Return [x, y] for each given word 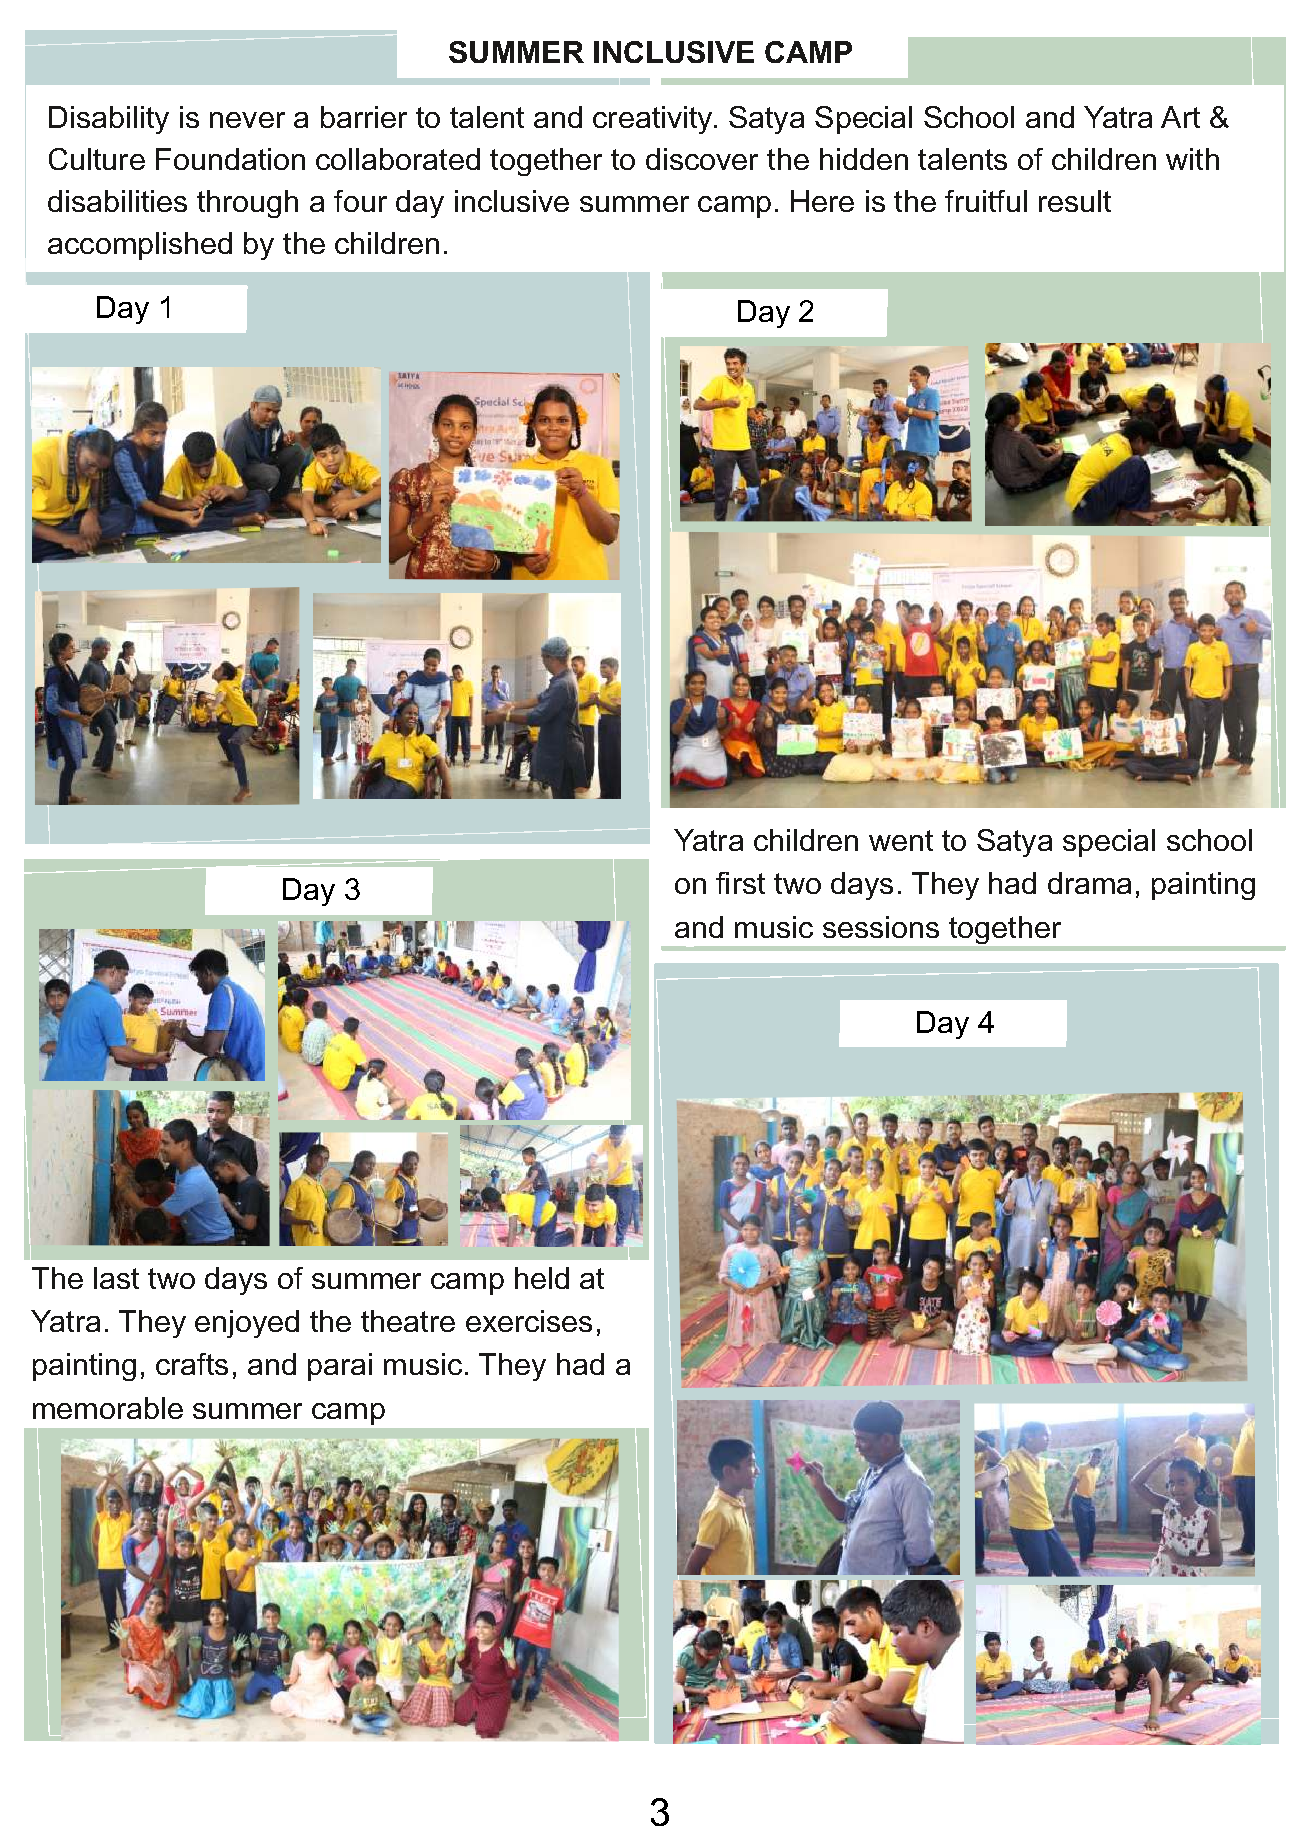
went [901, 840]
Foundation [230, 159]
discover [702, 159]
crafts [192, 1364]
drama [1089, 883]
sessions [881, 927]
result [1075, 201]
